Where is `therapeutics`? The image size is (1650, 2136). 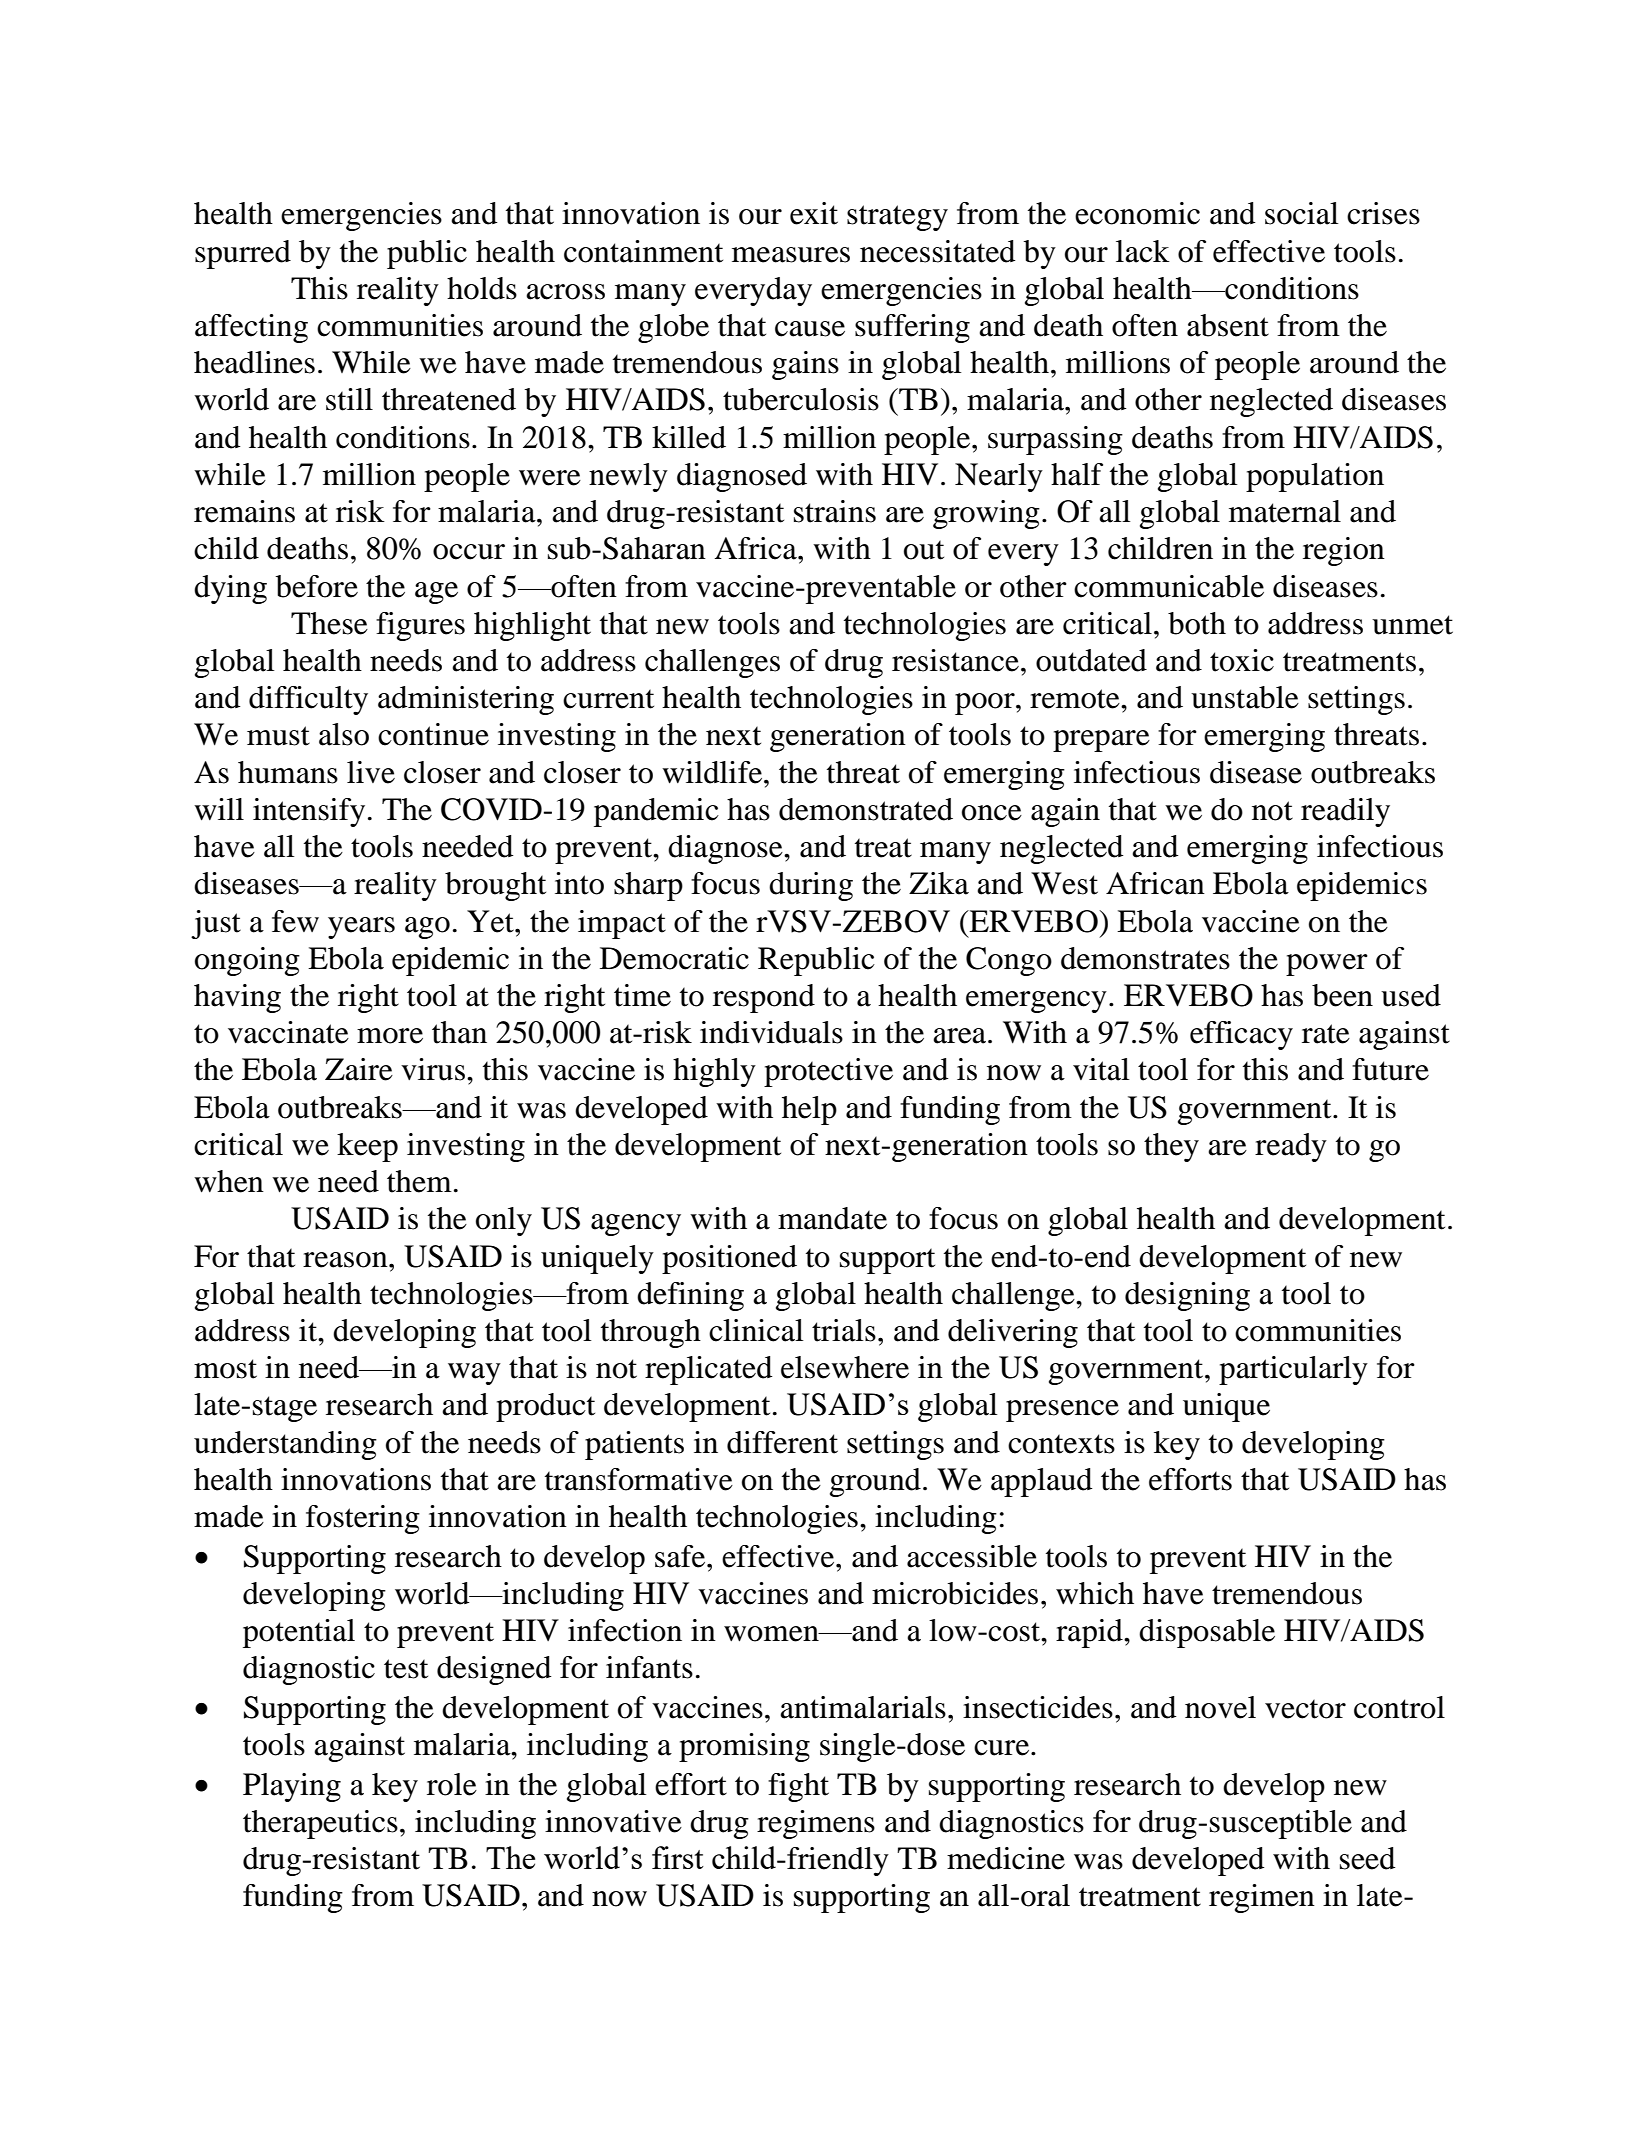 therapeutics is located at coordinates (320, 1824).
